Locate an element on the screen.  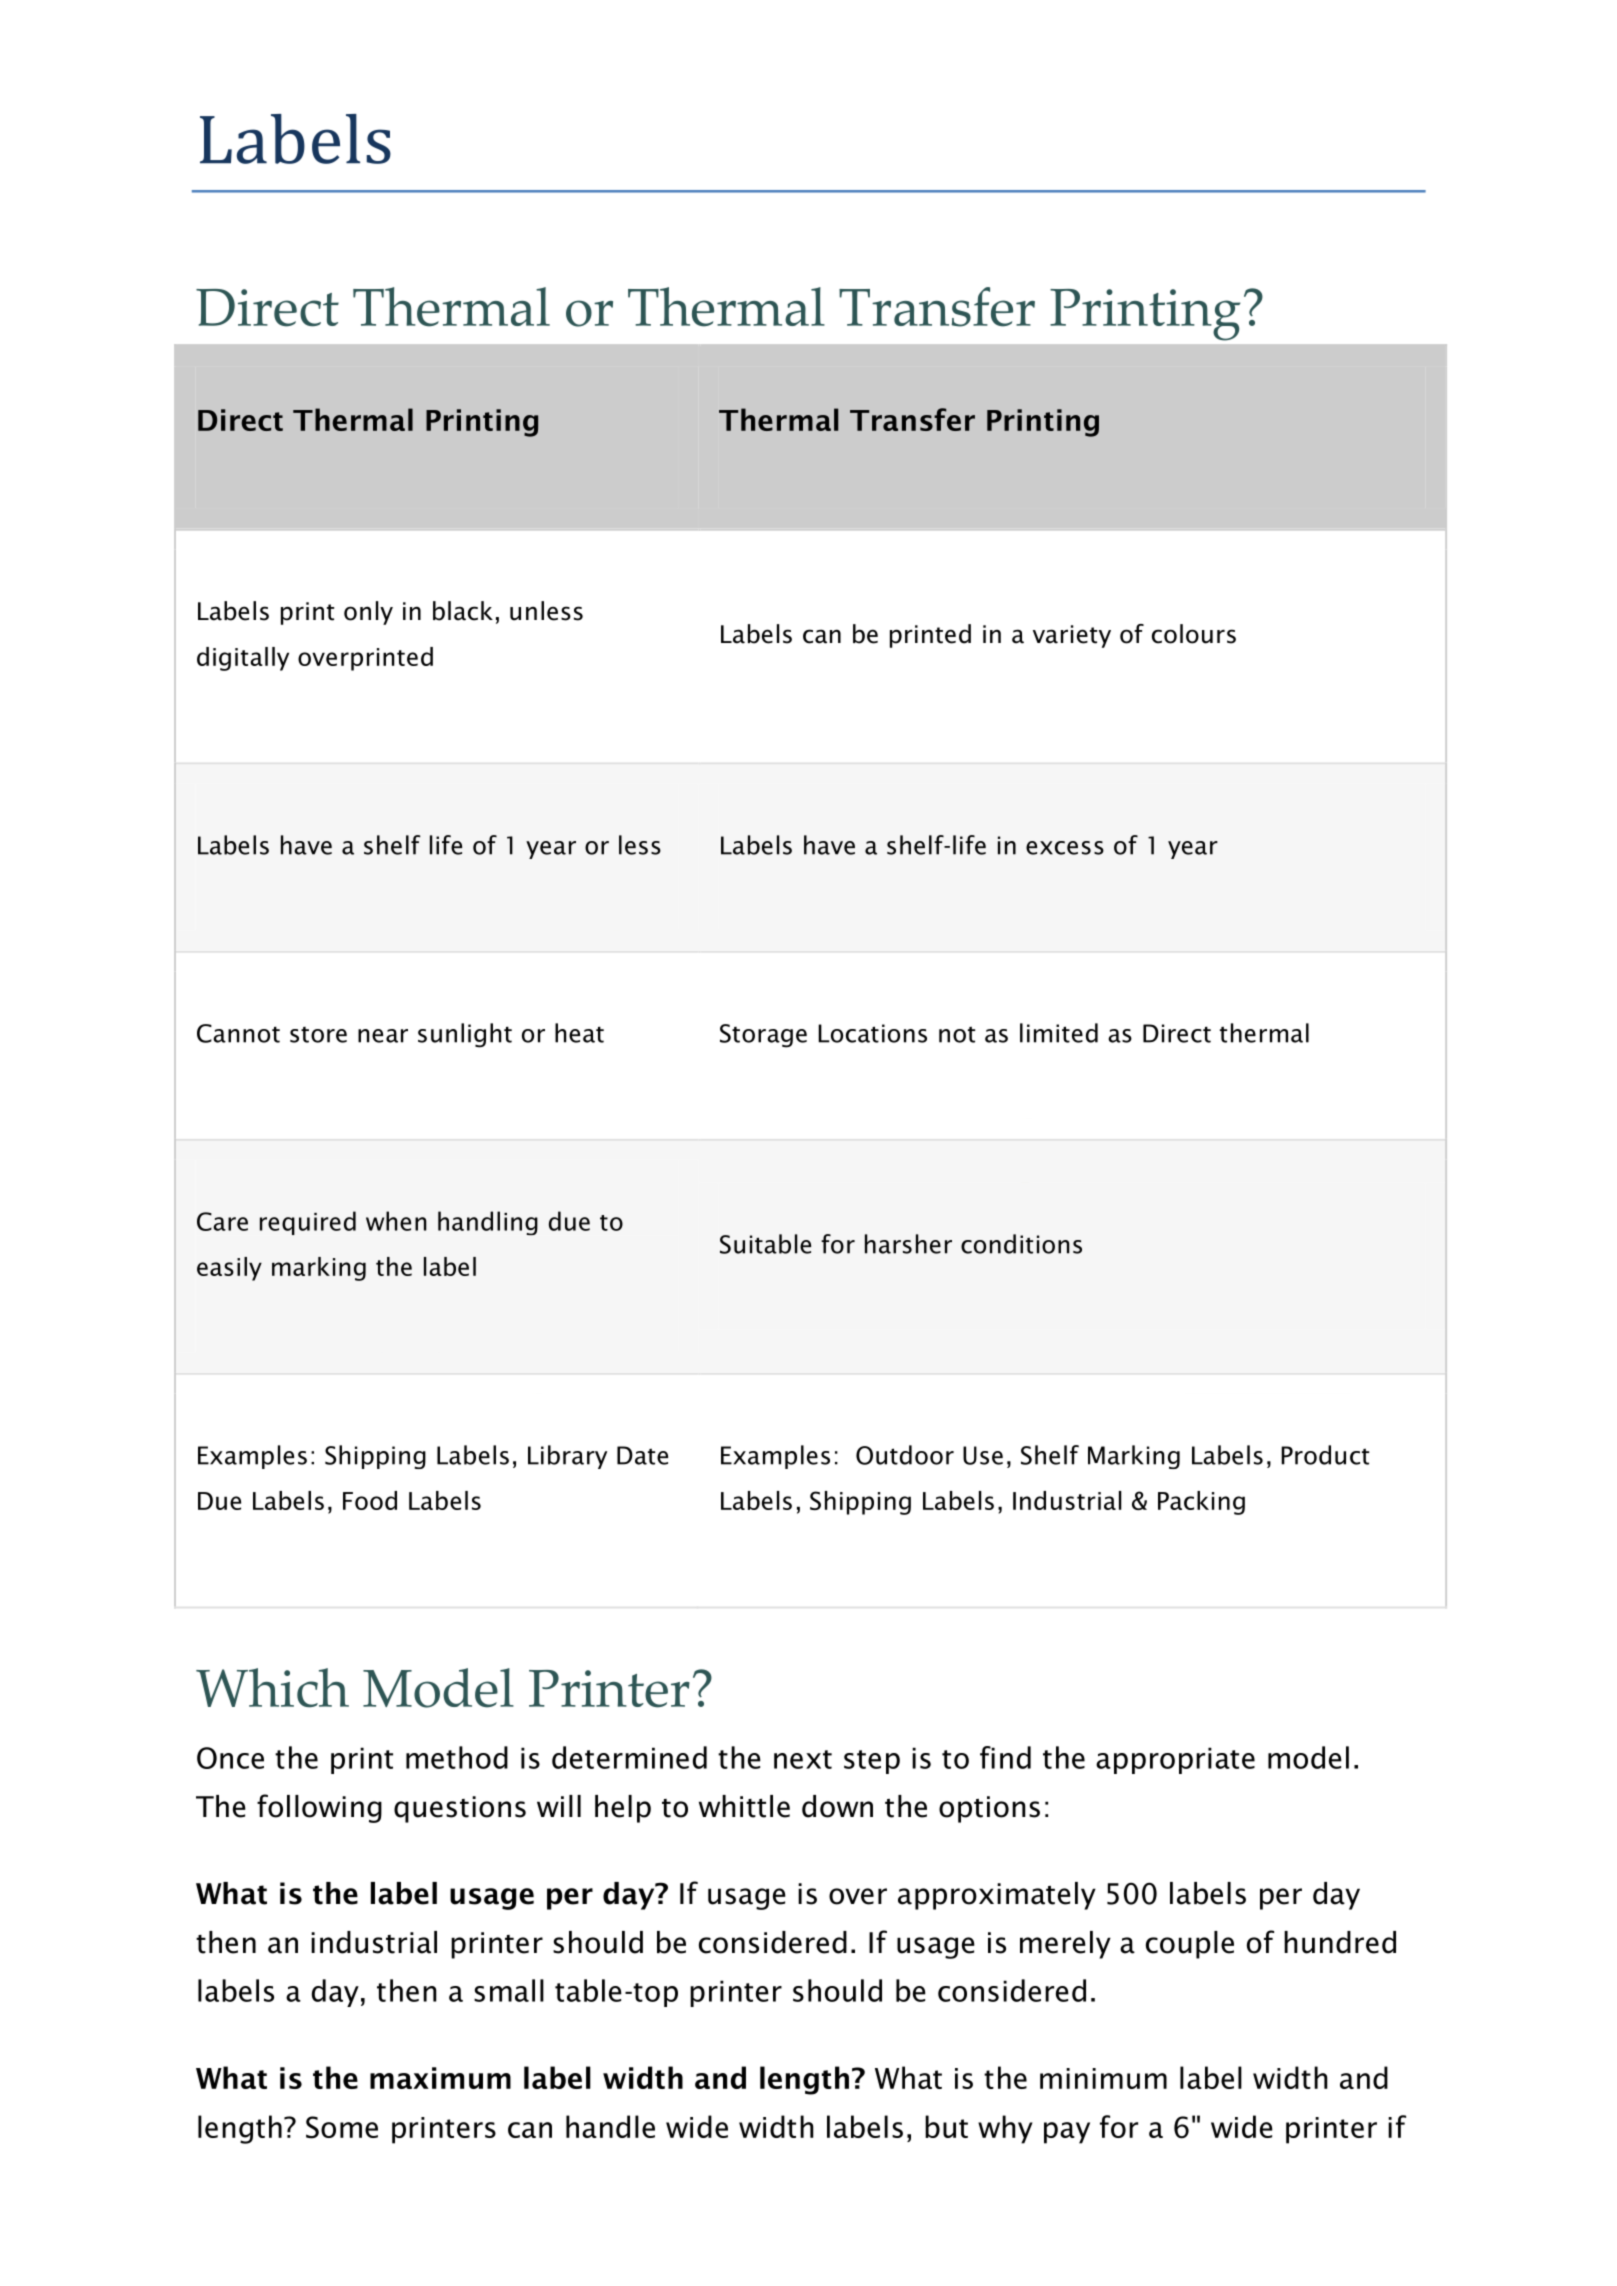
variety is located at coordinates (1072, 636).
